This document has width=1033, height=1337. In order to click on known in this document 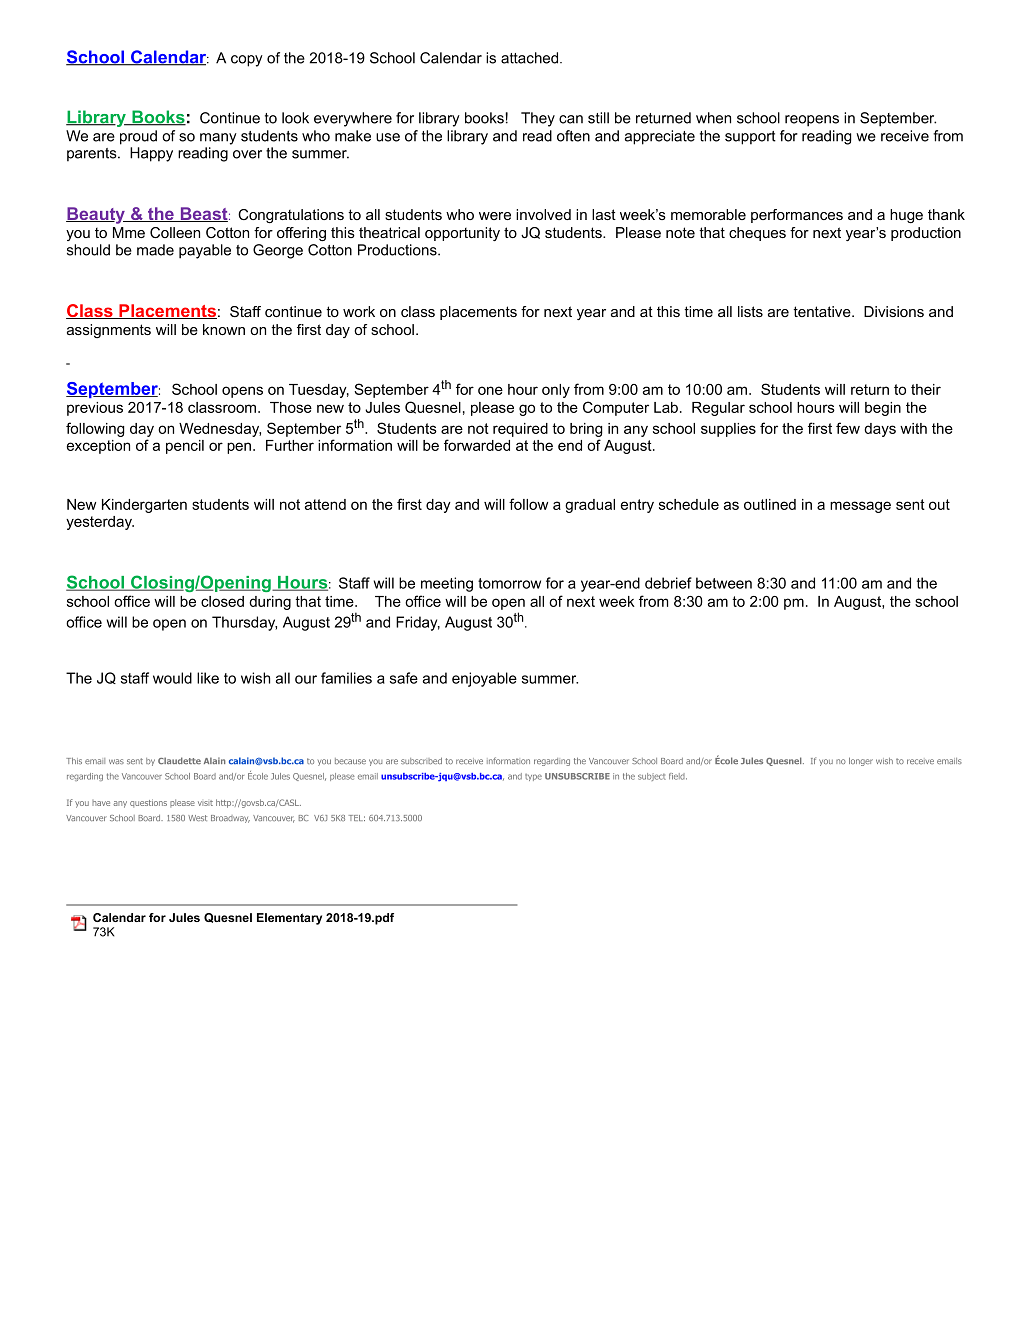, I will do `click(224, 329)`.
